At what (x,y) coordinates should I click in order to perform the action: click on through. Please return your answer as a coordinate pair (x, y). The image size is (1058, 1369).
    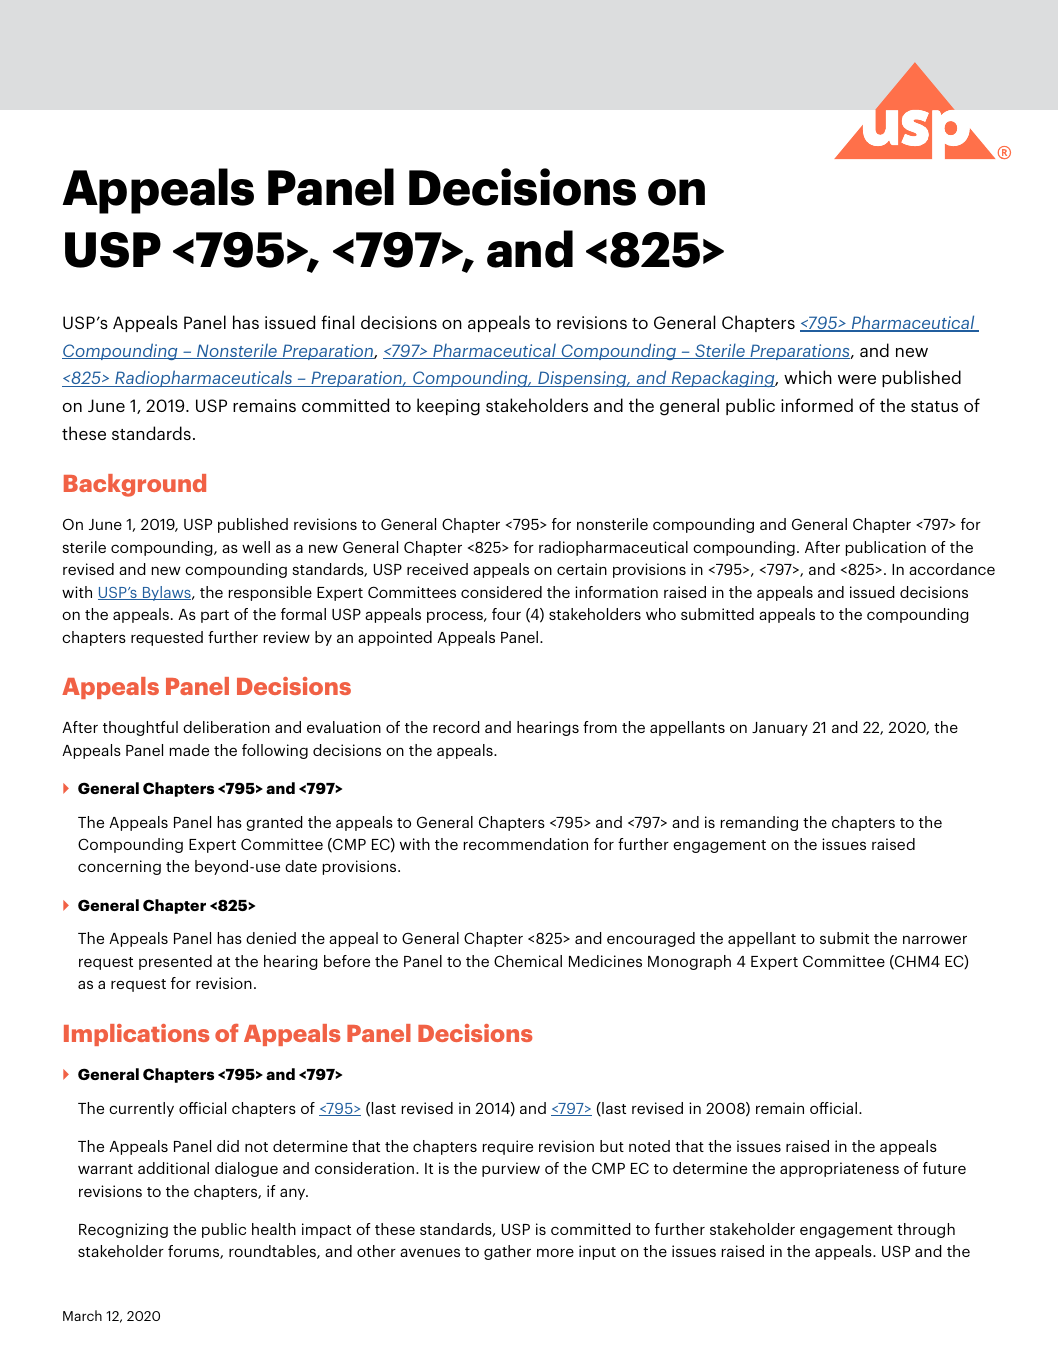
    Looking at the image, I should click on (926, 1230).
